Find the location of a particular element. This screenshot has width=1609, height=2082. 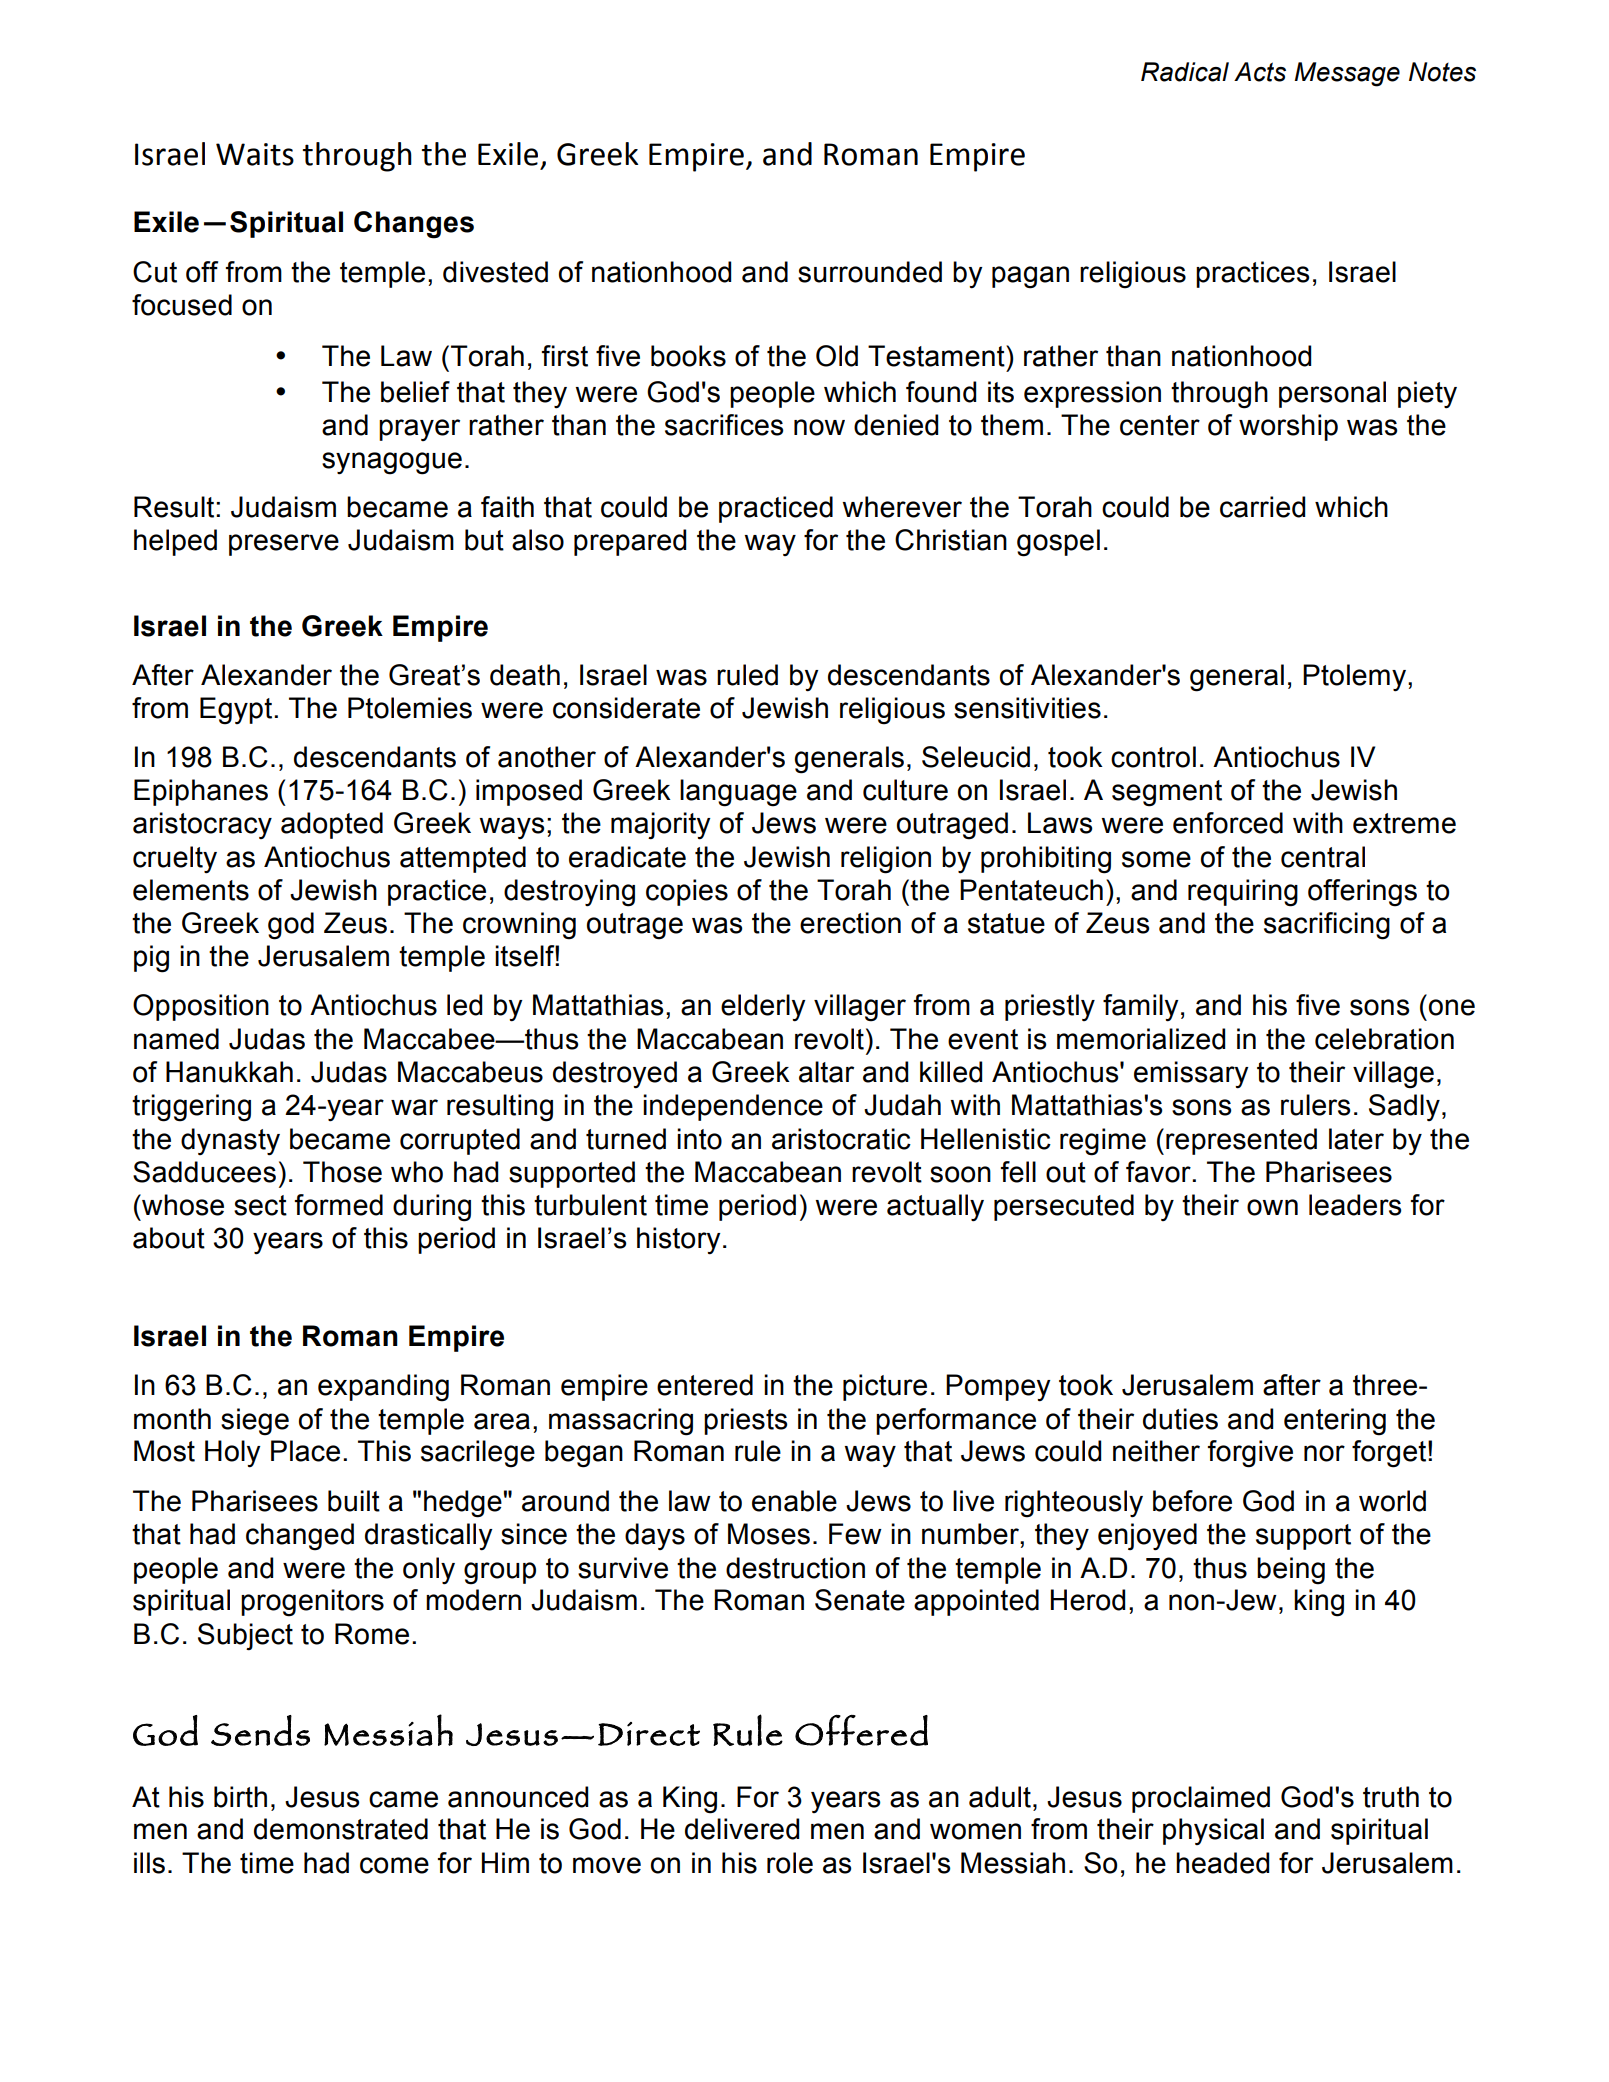

role is located at coordinates (790, 1863).
